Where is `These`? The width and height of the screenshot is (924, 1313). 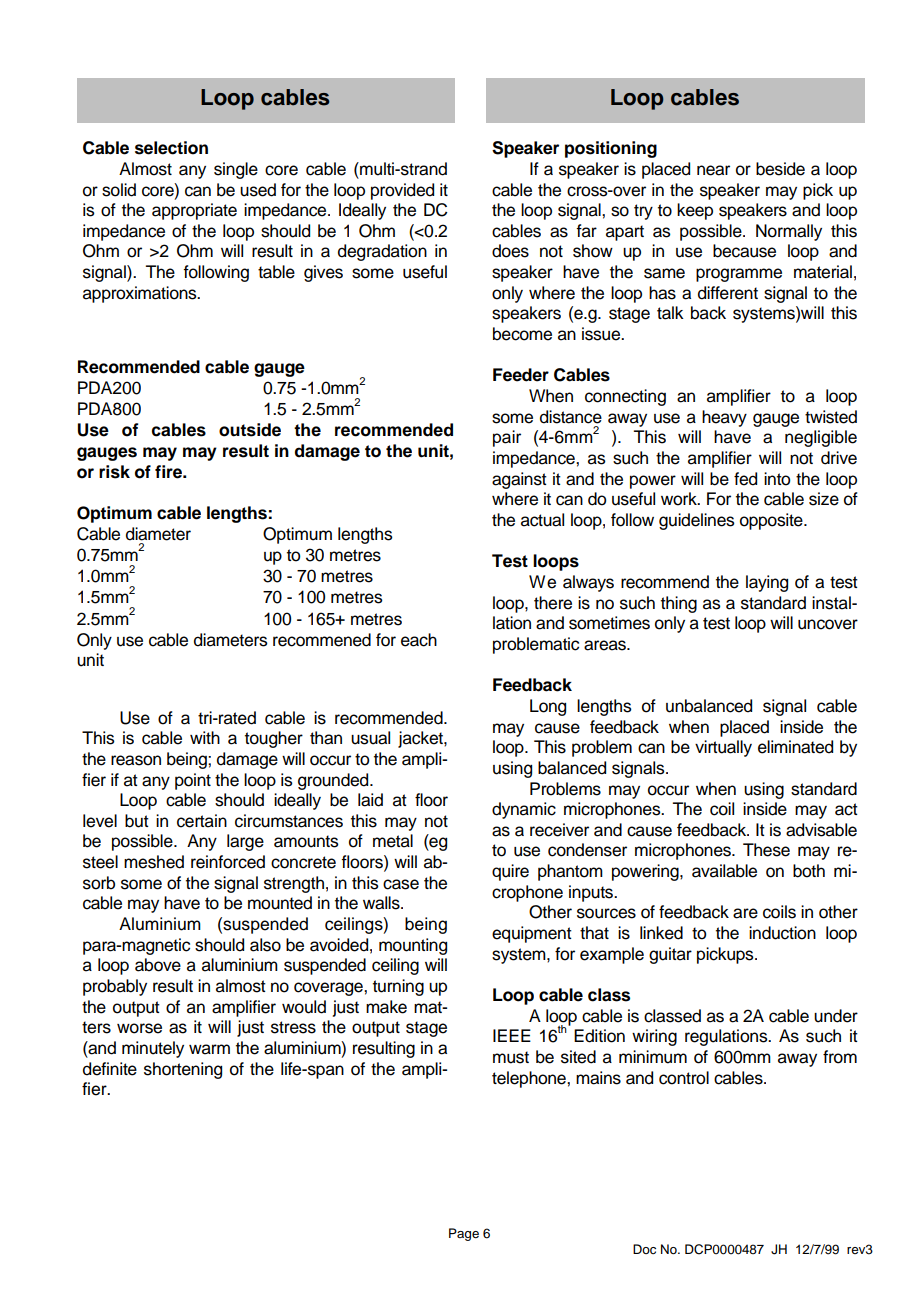 These is located at coordinates (766, 850).
